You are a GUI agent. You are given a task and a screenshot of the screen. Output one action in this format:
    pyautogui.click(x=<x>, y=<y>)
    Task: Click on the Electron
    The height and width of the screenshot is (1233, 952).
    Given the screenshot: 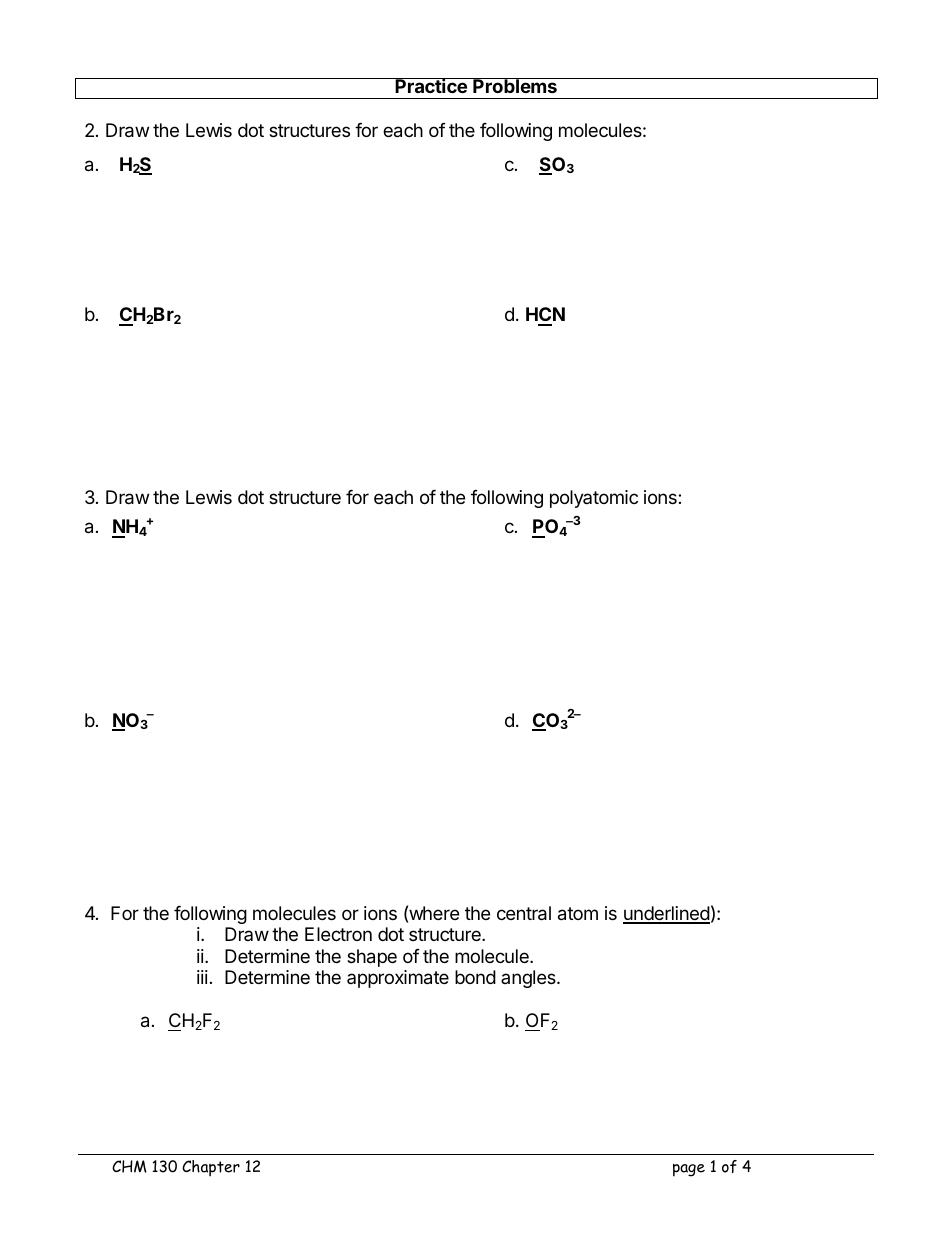 What is the action you would take?
    pyautogui.click(x=338, y=934)
